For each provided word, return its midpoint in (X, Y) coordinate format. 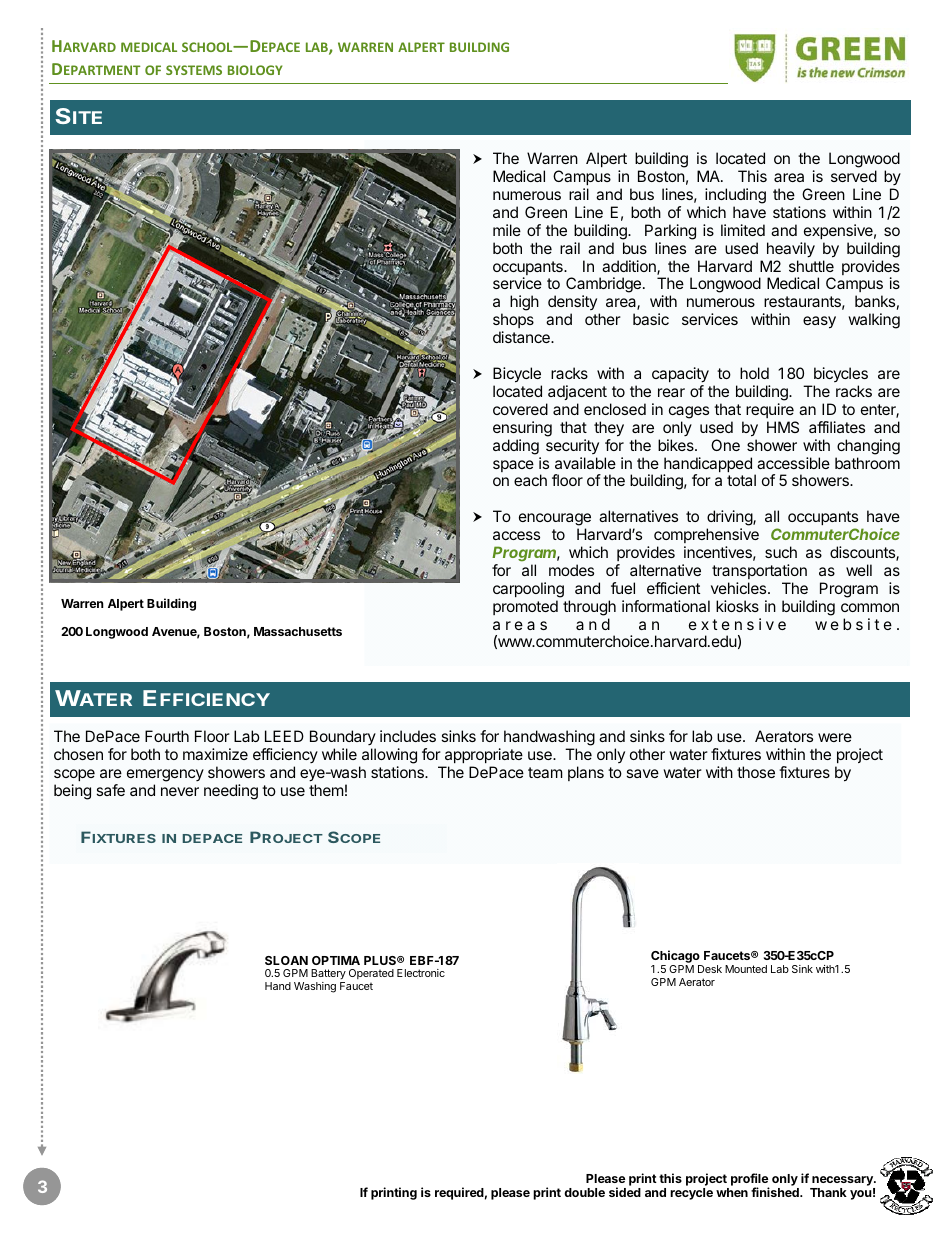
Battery (328, 976)
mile (507, 230)
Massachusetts (298, 631)
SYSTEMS (194, 70)
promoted (525, 607)
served (854, 176)
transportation (759, 571)
